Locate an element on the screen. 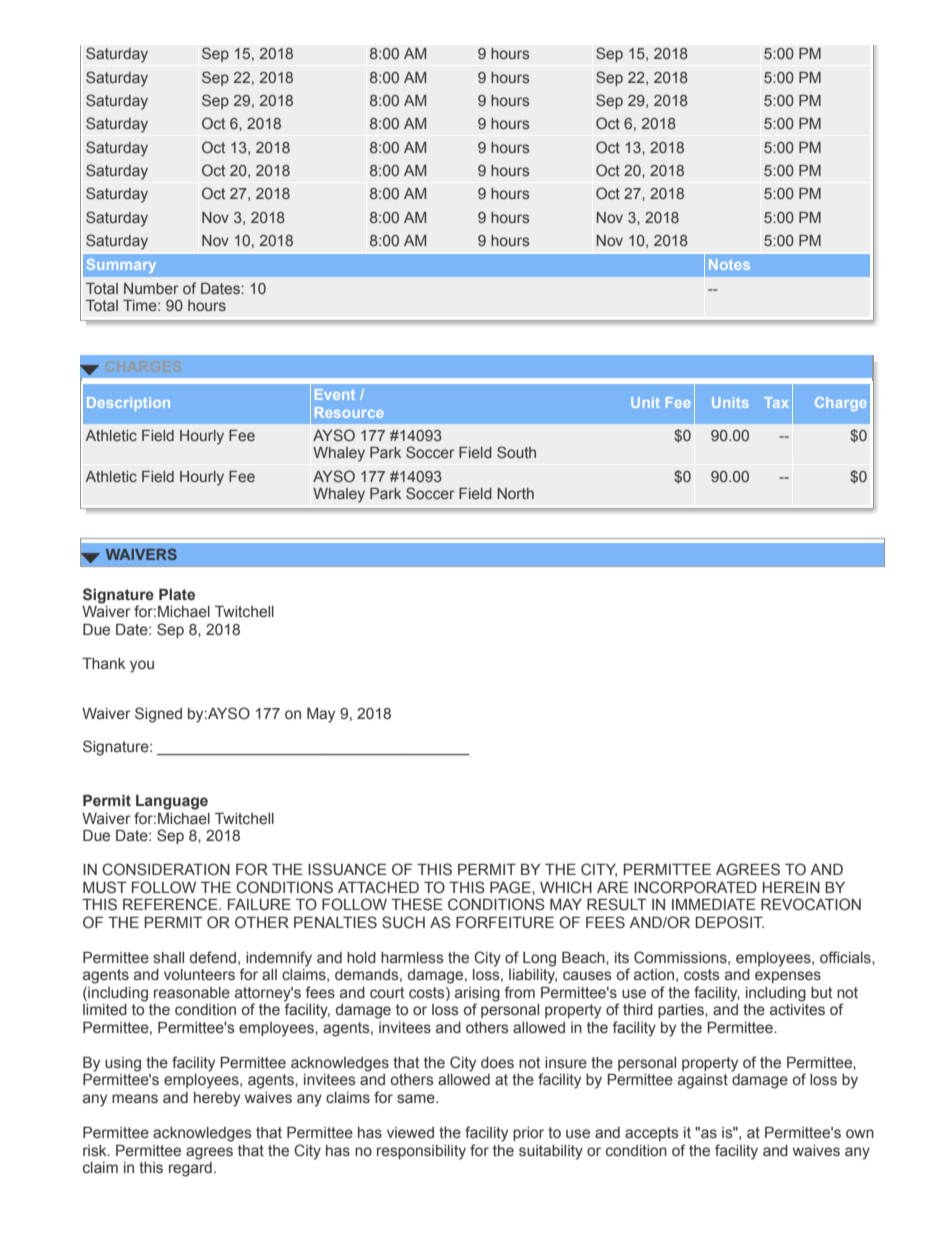  ISSUANCE is located at coordinates (347, 869).
